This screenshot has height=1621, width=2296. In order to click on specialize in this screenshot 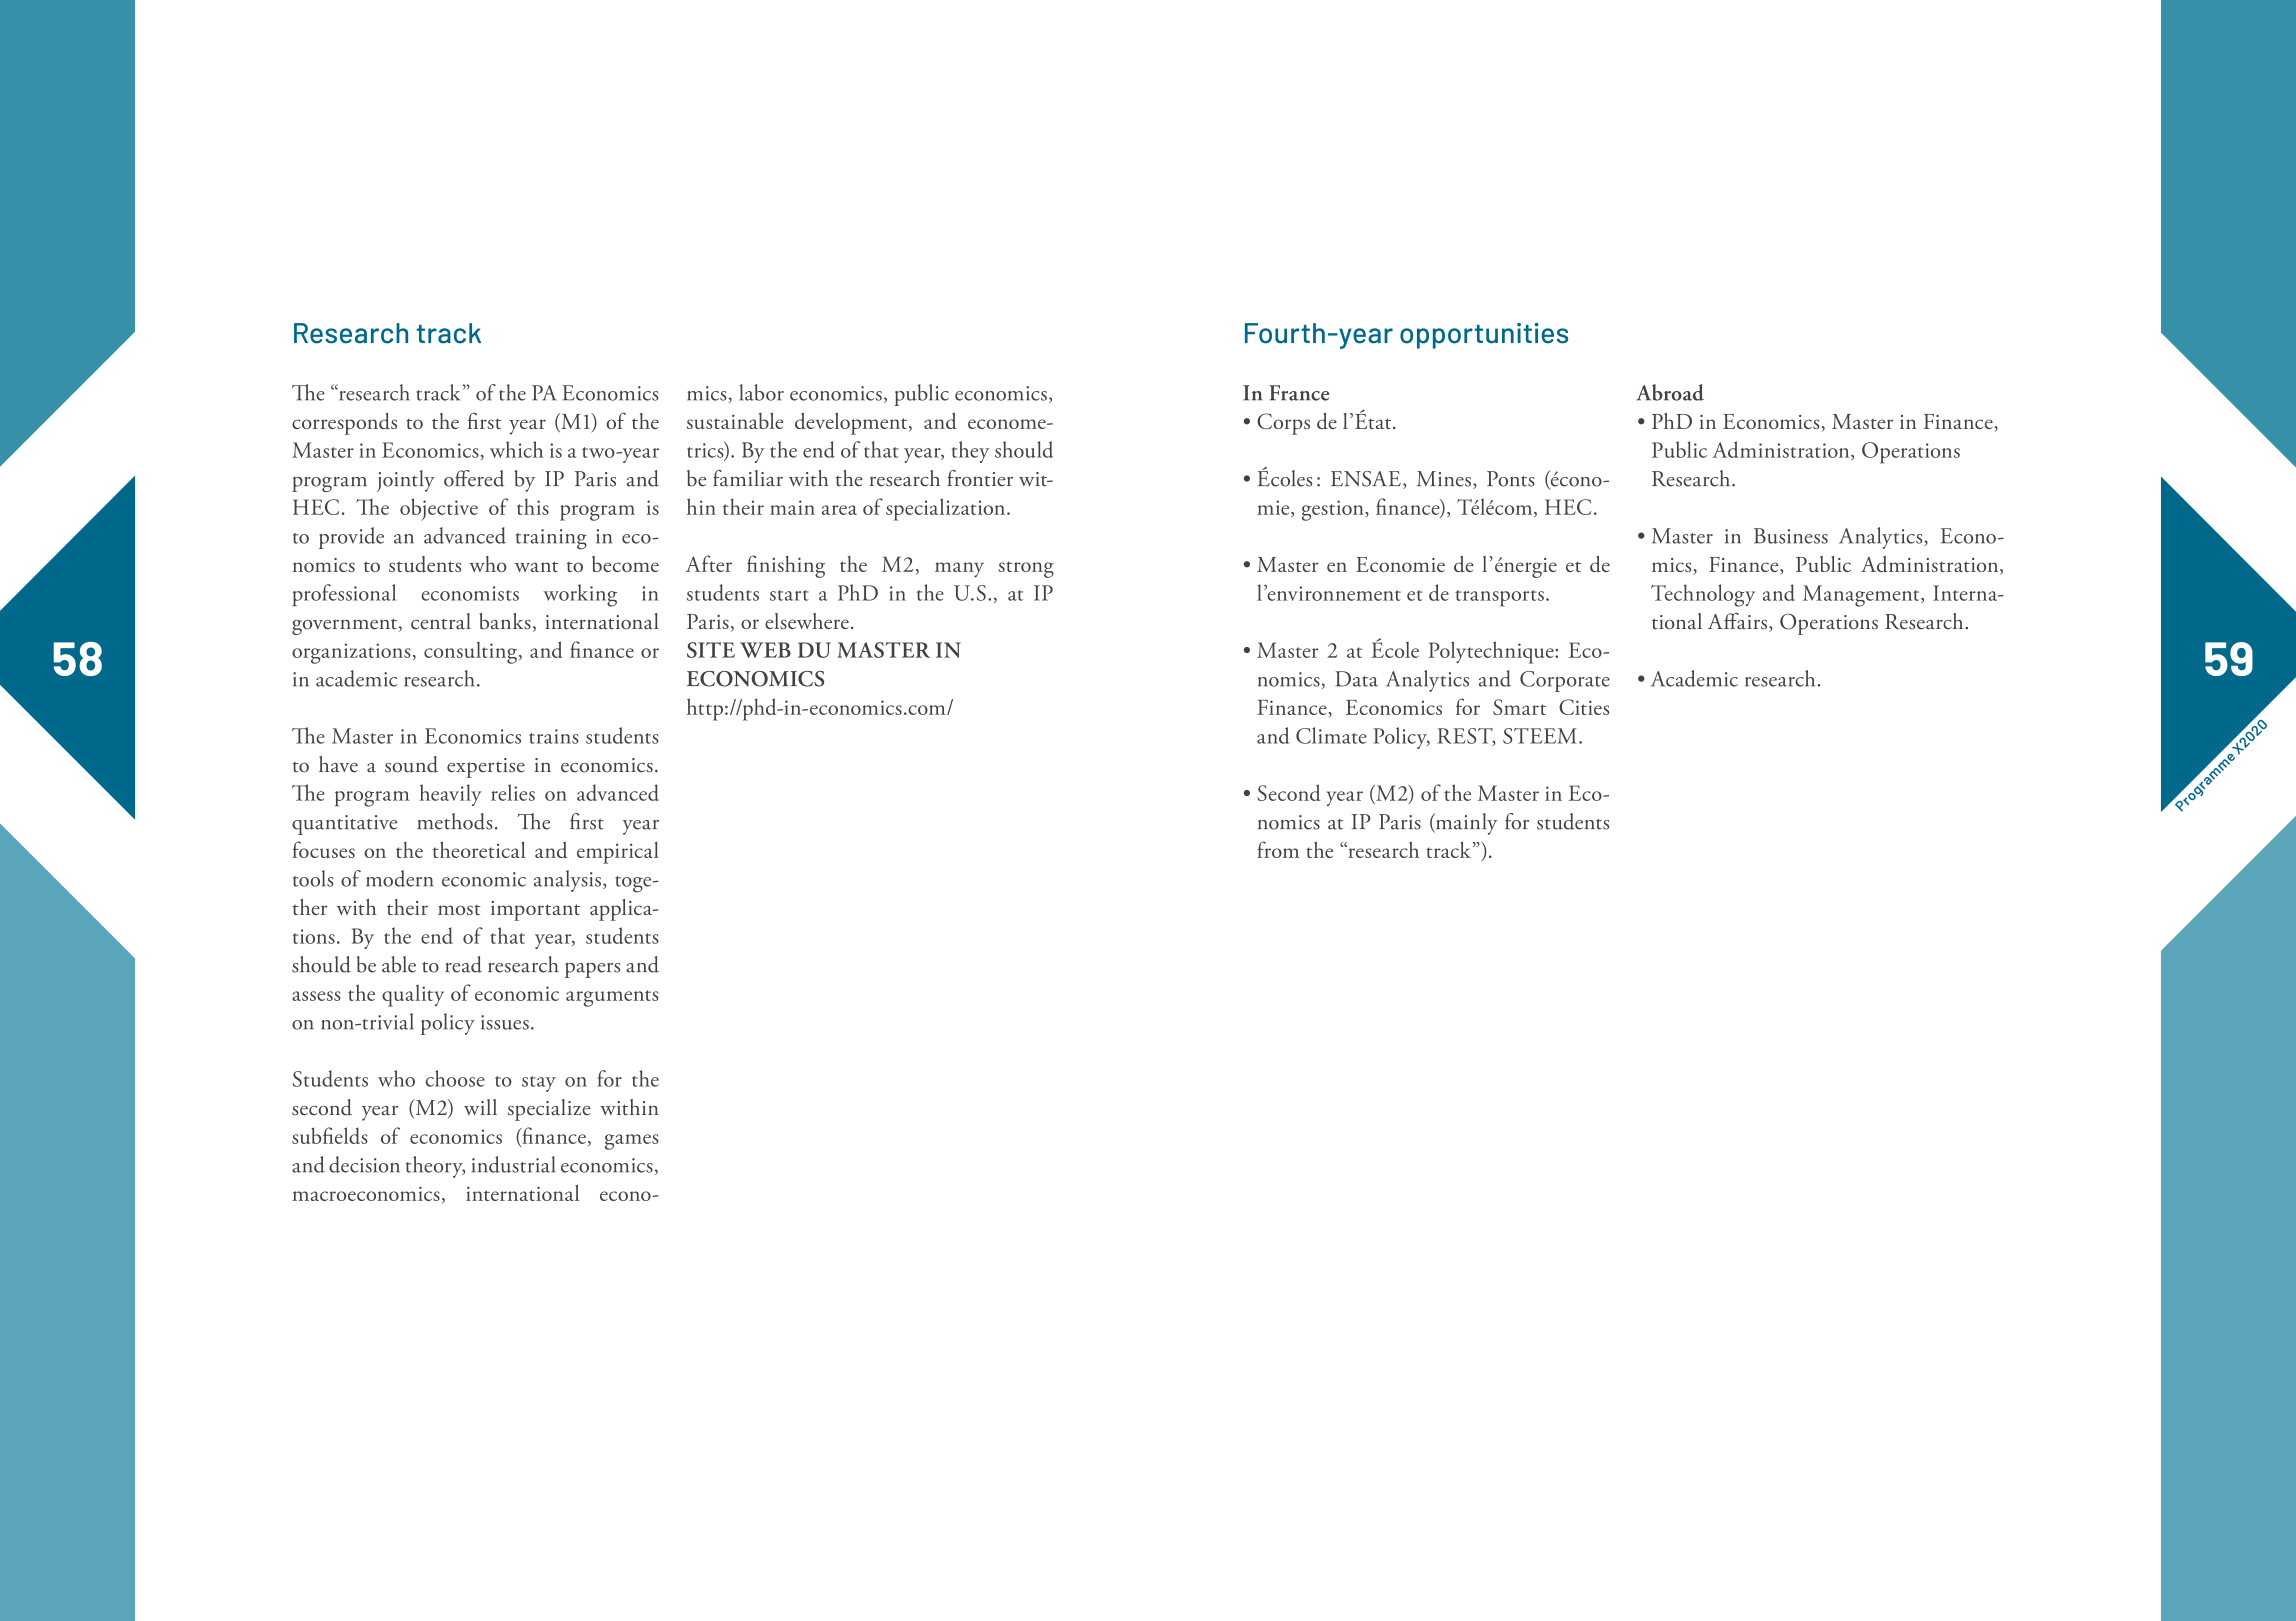, I will do `click(549, 1110)`.
